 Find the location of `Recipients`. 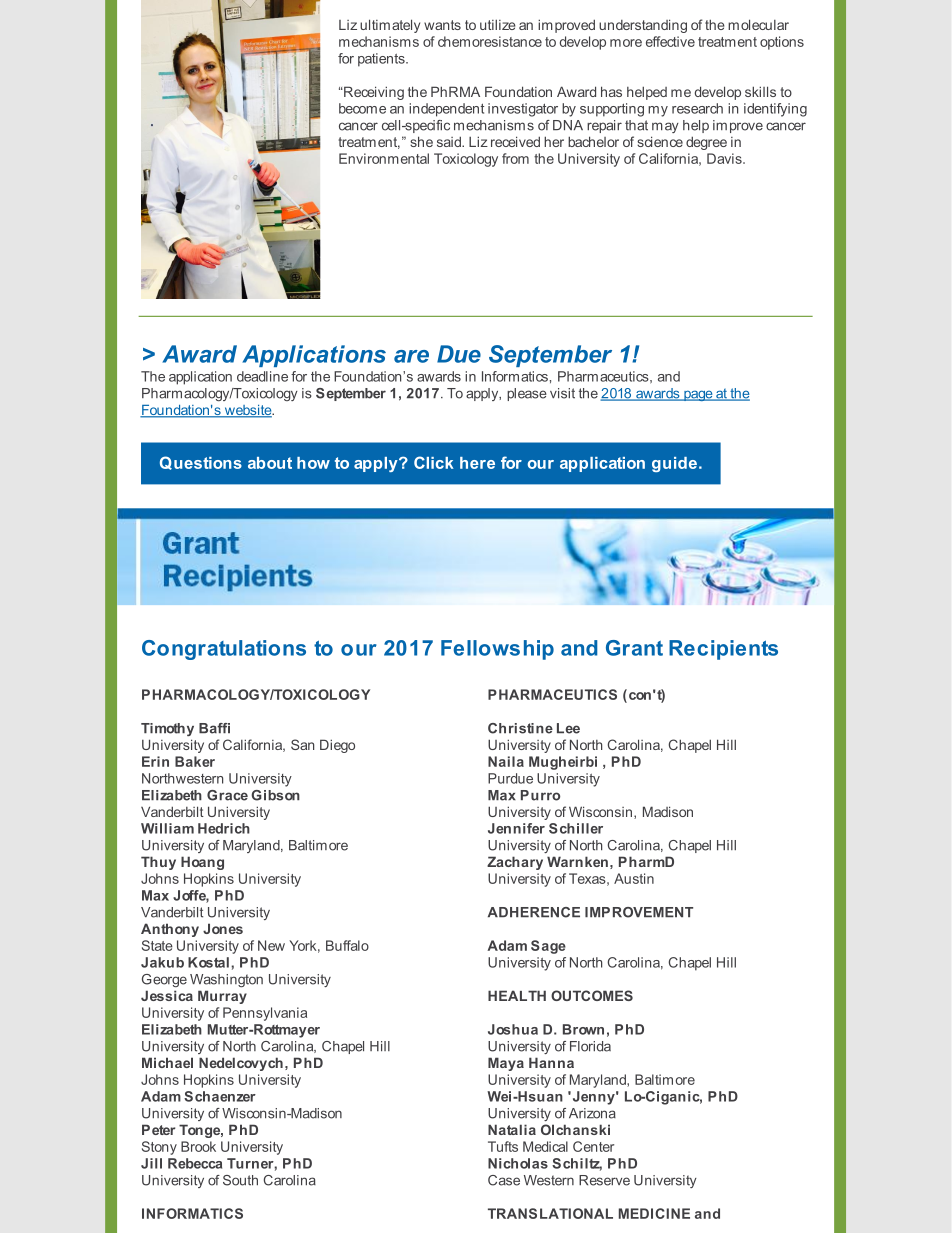

Recipients is located at coordinates (723, 650).
